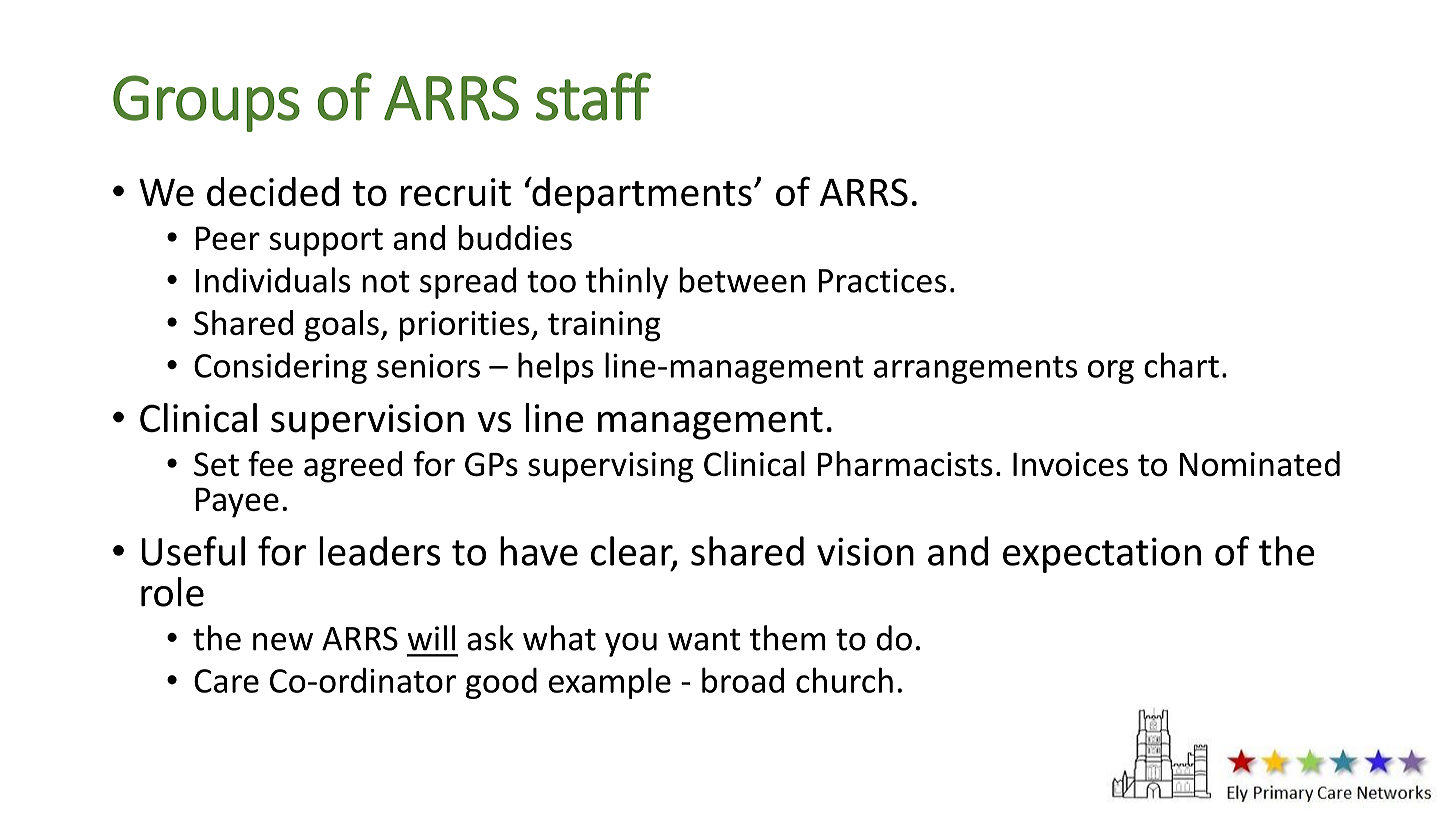 This document has height=819, width=1456. What do you see at coordinates (206, 103) in the document?
I see `Groups` at bounding box center [206, 103].
